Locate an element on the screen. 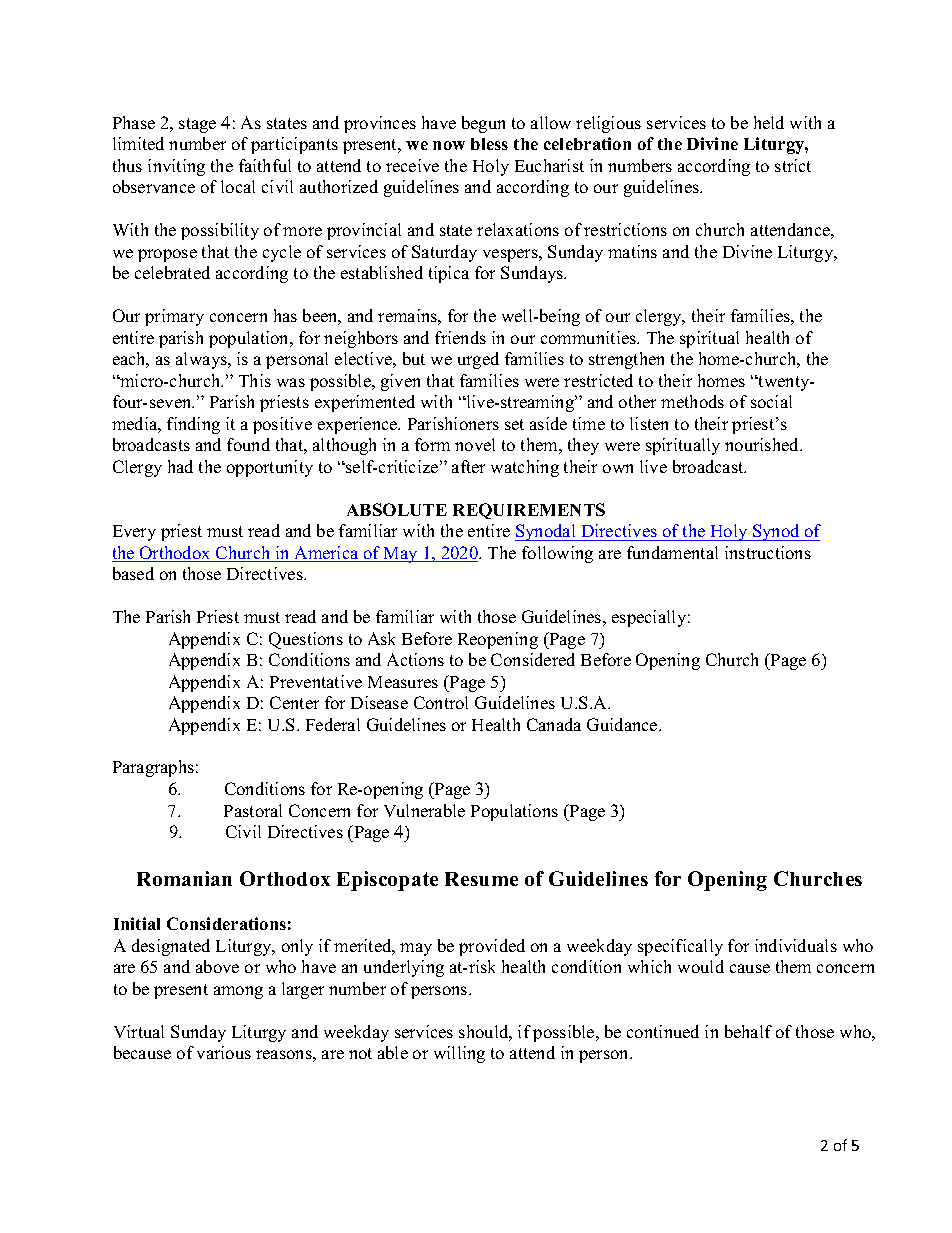  nourished is located at coordinates (763, 444).
